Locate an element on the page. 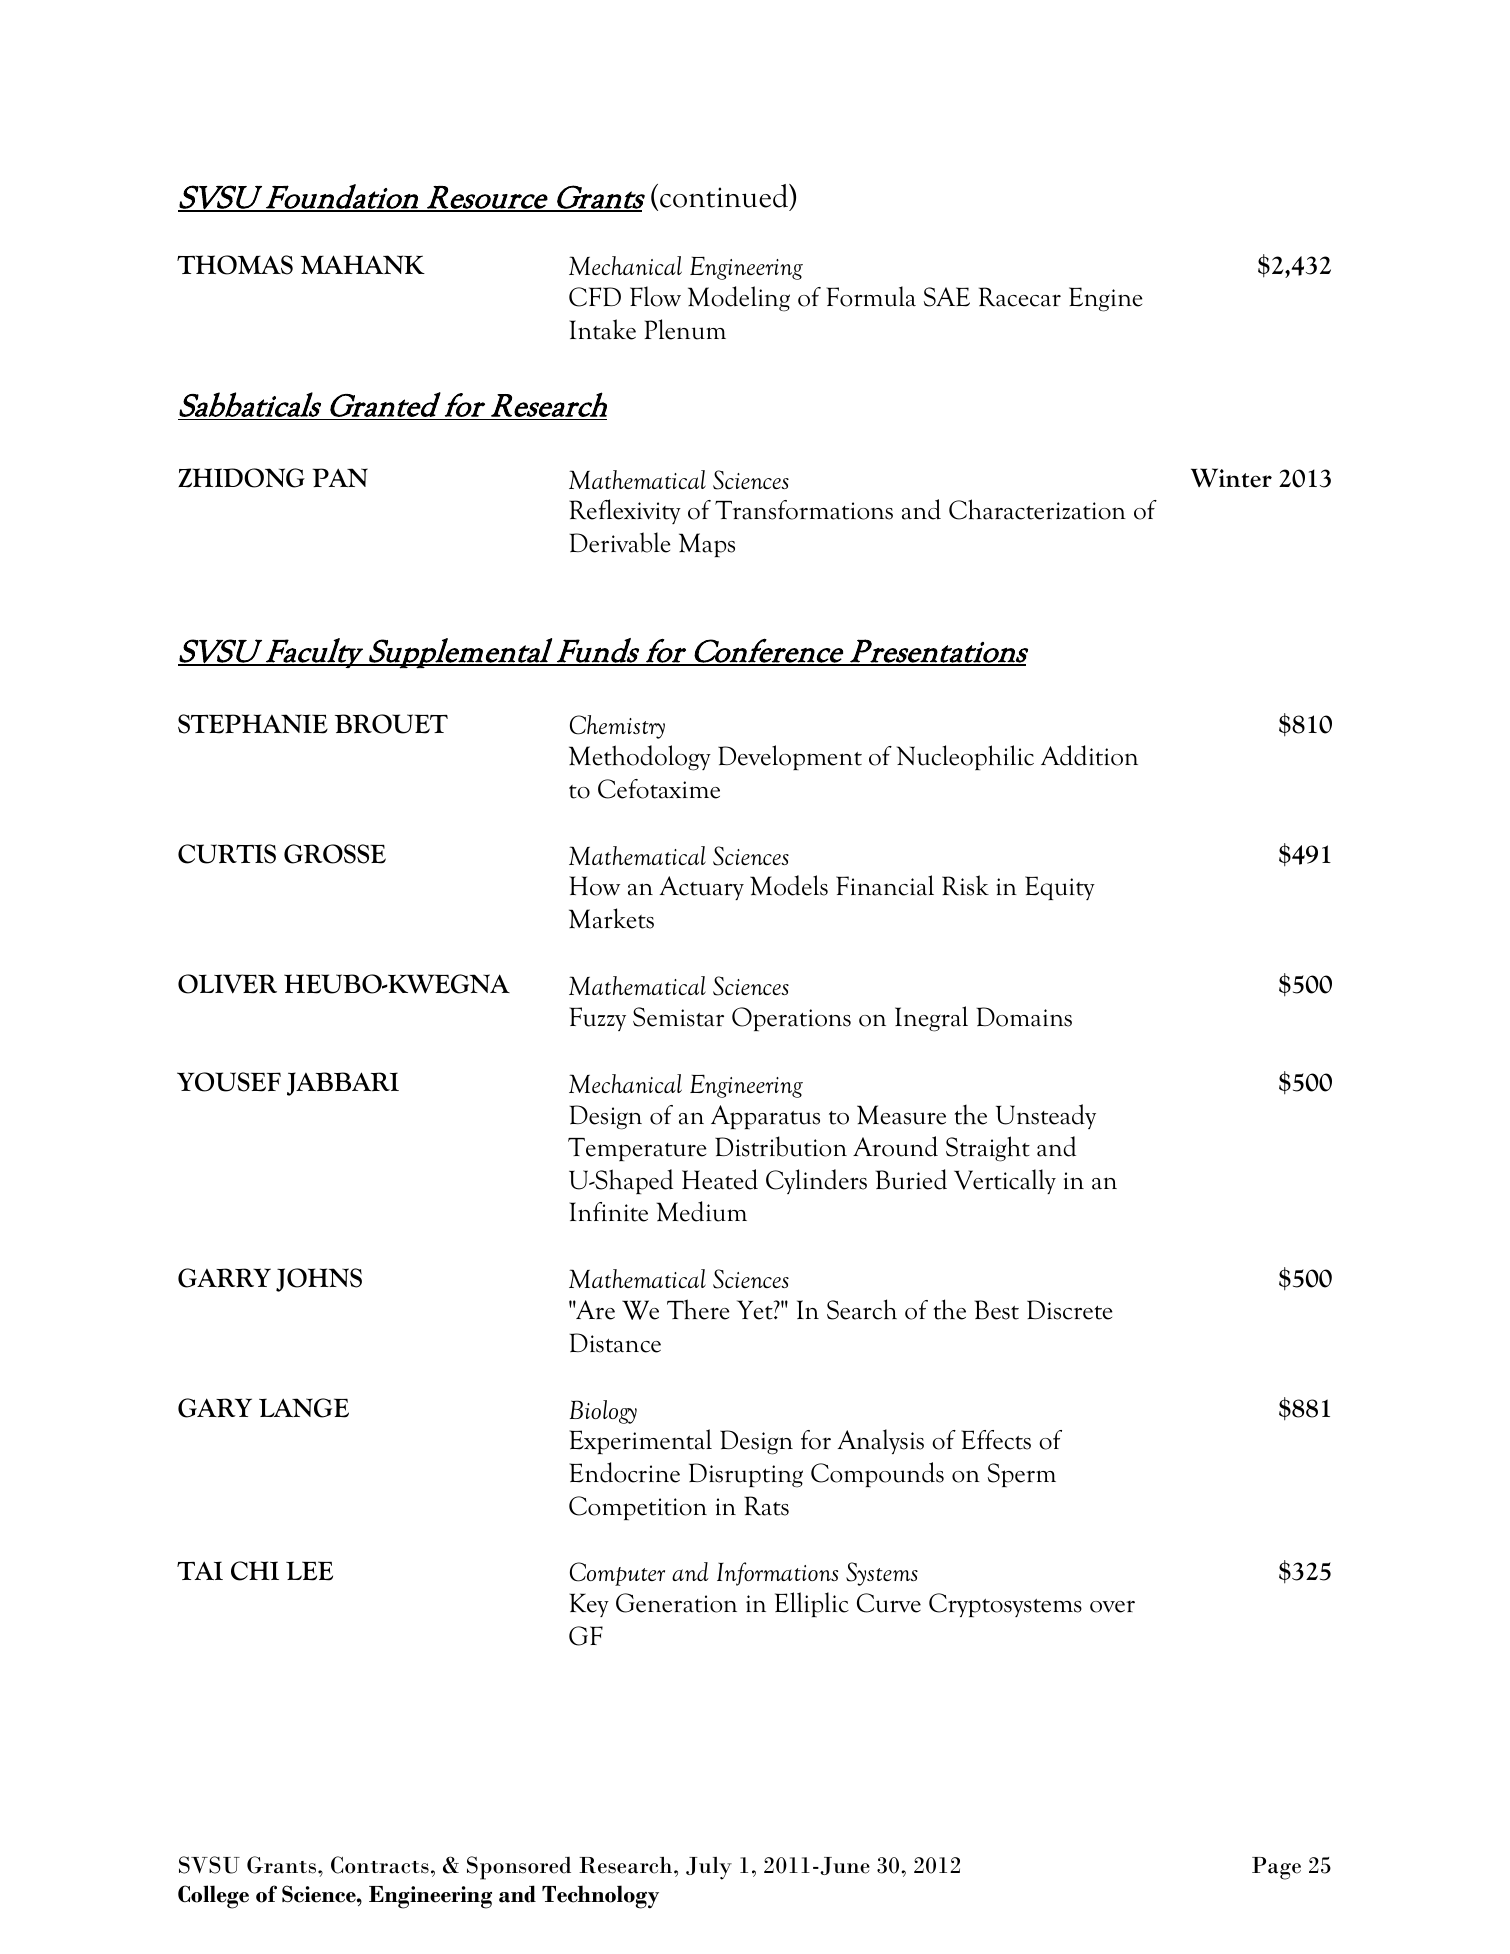  Addition is located at coordinates (1089, 755).
